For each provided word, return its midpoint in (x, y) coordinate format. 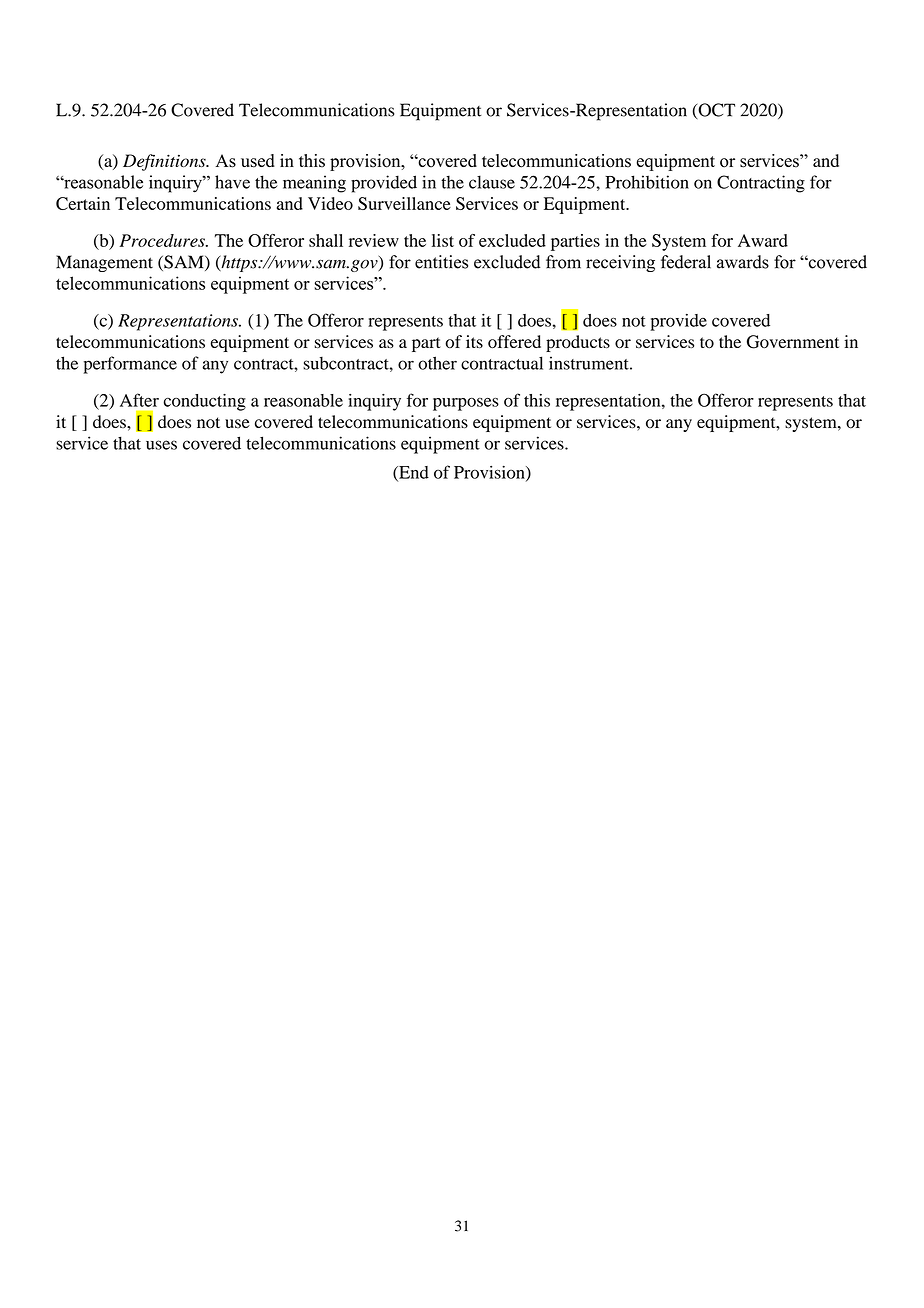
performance (130, 365)
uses (161, 445)
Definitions (165, 162)
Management (104, 263)
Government (793, 342)
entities (441, 262)
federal (686, 262)
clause (492, 182)
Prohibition (647, 182)
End (413, 473)
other (437, 363)
